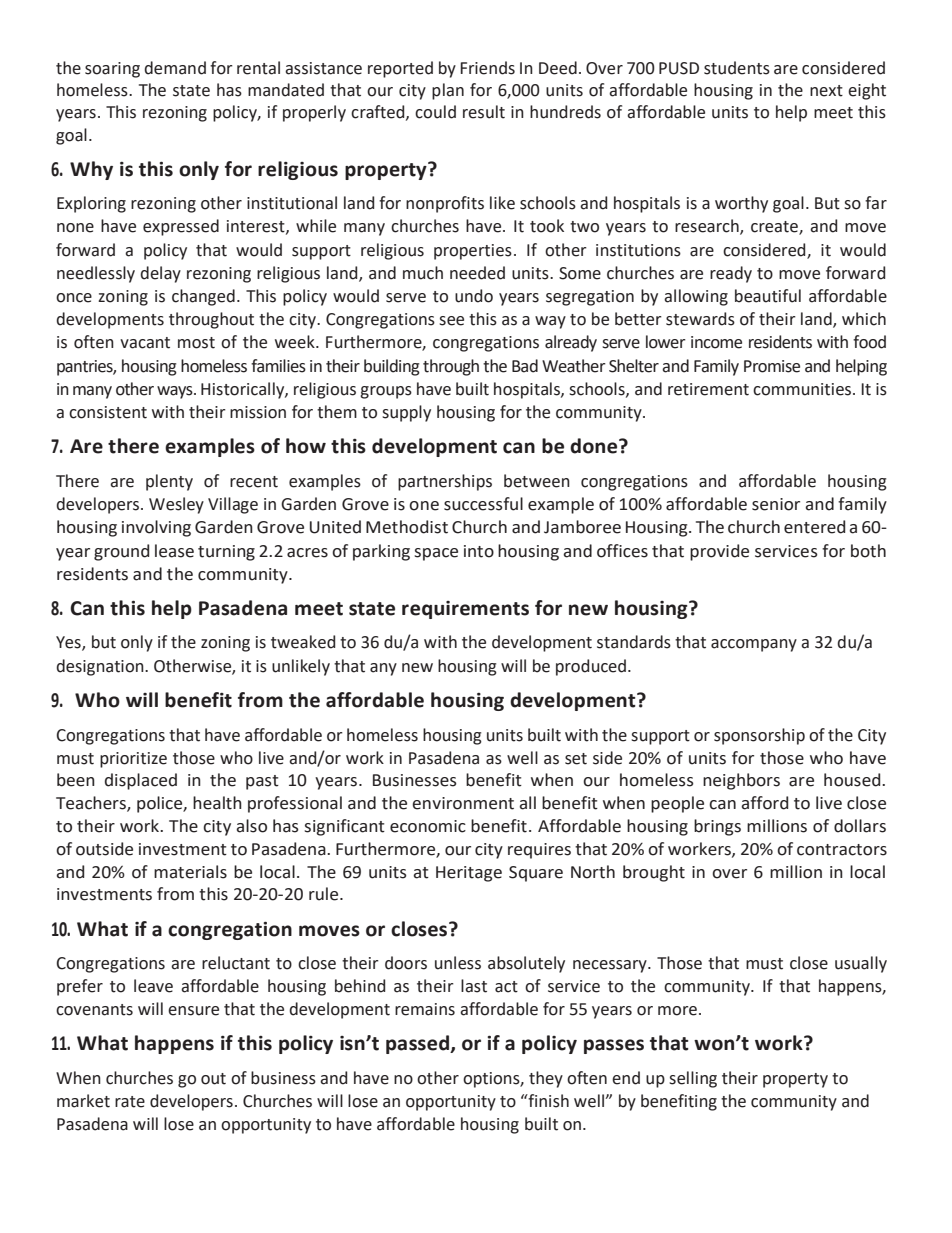 This page has width=952, height=1233. I want to click on next, so click(826, 91).
